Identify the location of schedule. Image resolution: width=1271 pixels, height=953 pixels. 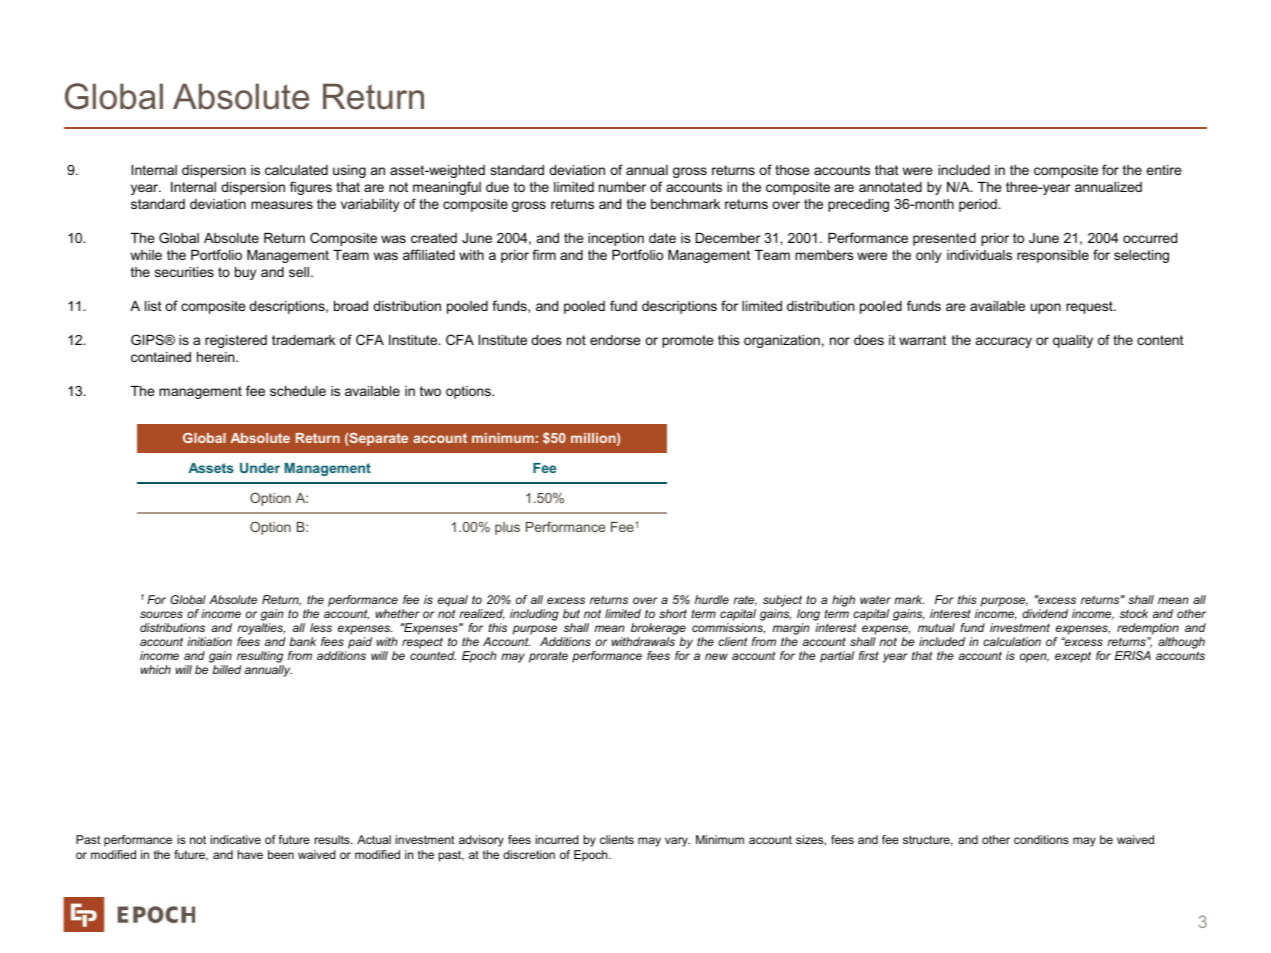
(298, 391).
